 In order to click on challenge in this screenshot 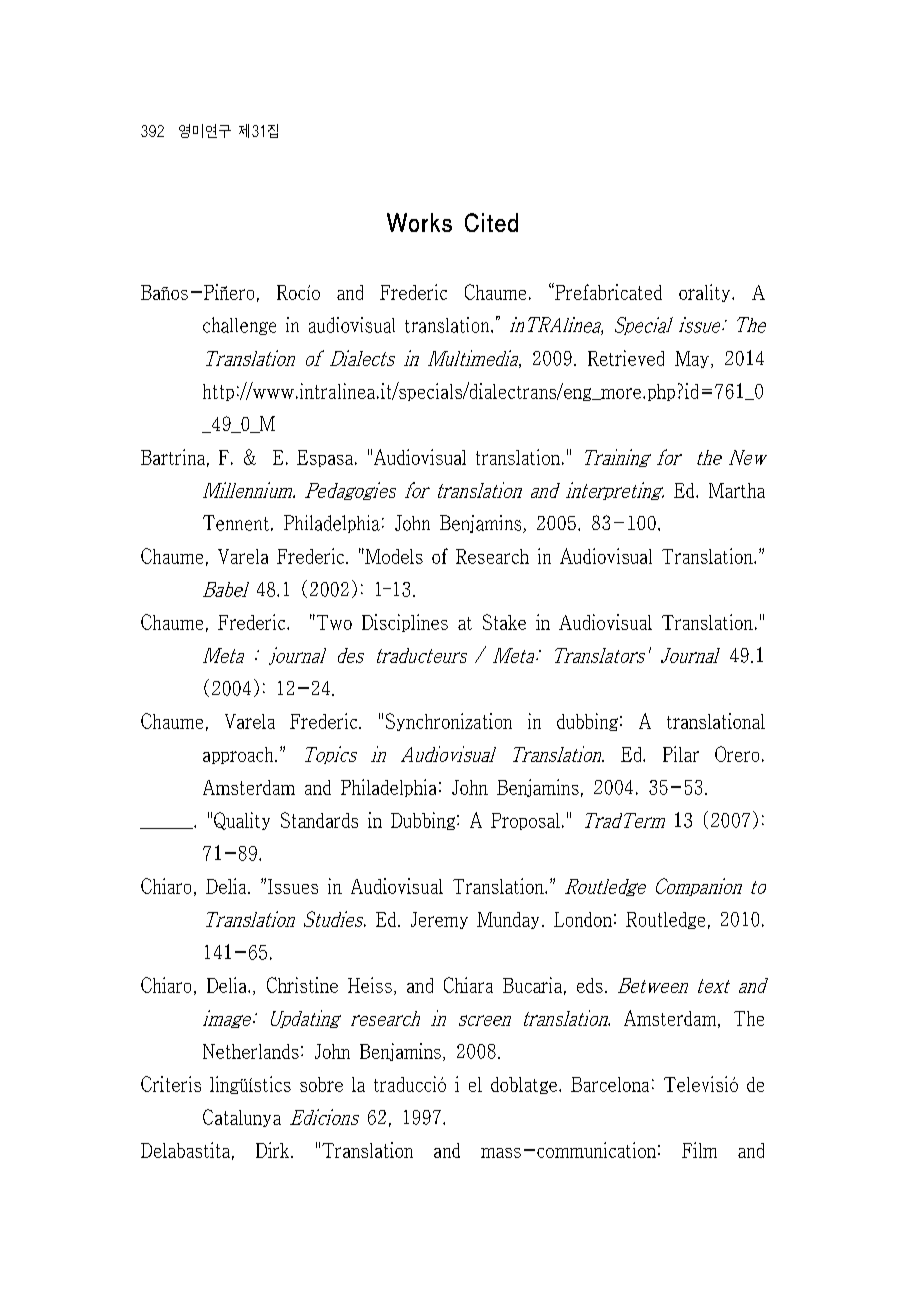, I will do `click(239, 326)`.
